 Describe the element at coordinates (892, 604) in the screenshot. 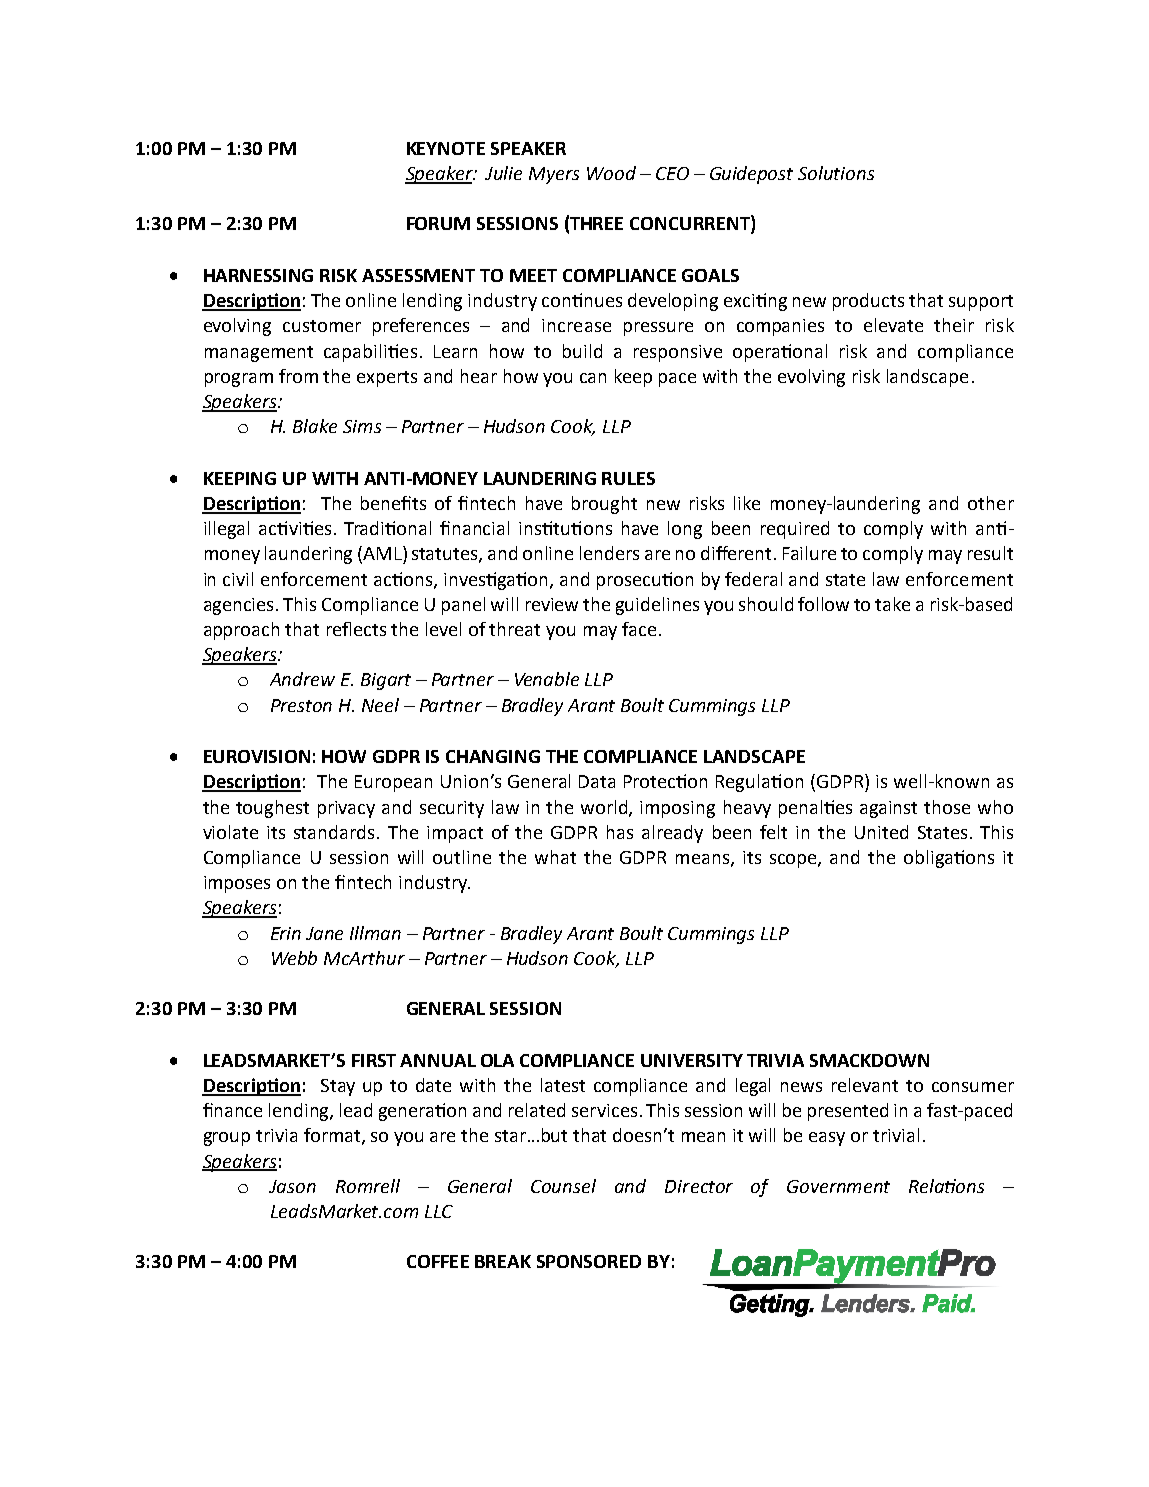

I see `take` at that location.
